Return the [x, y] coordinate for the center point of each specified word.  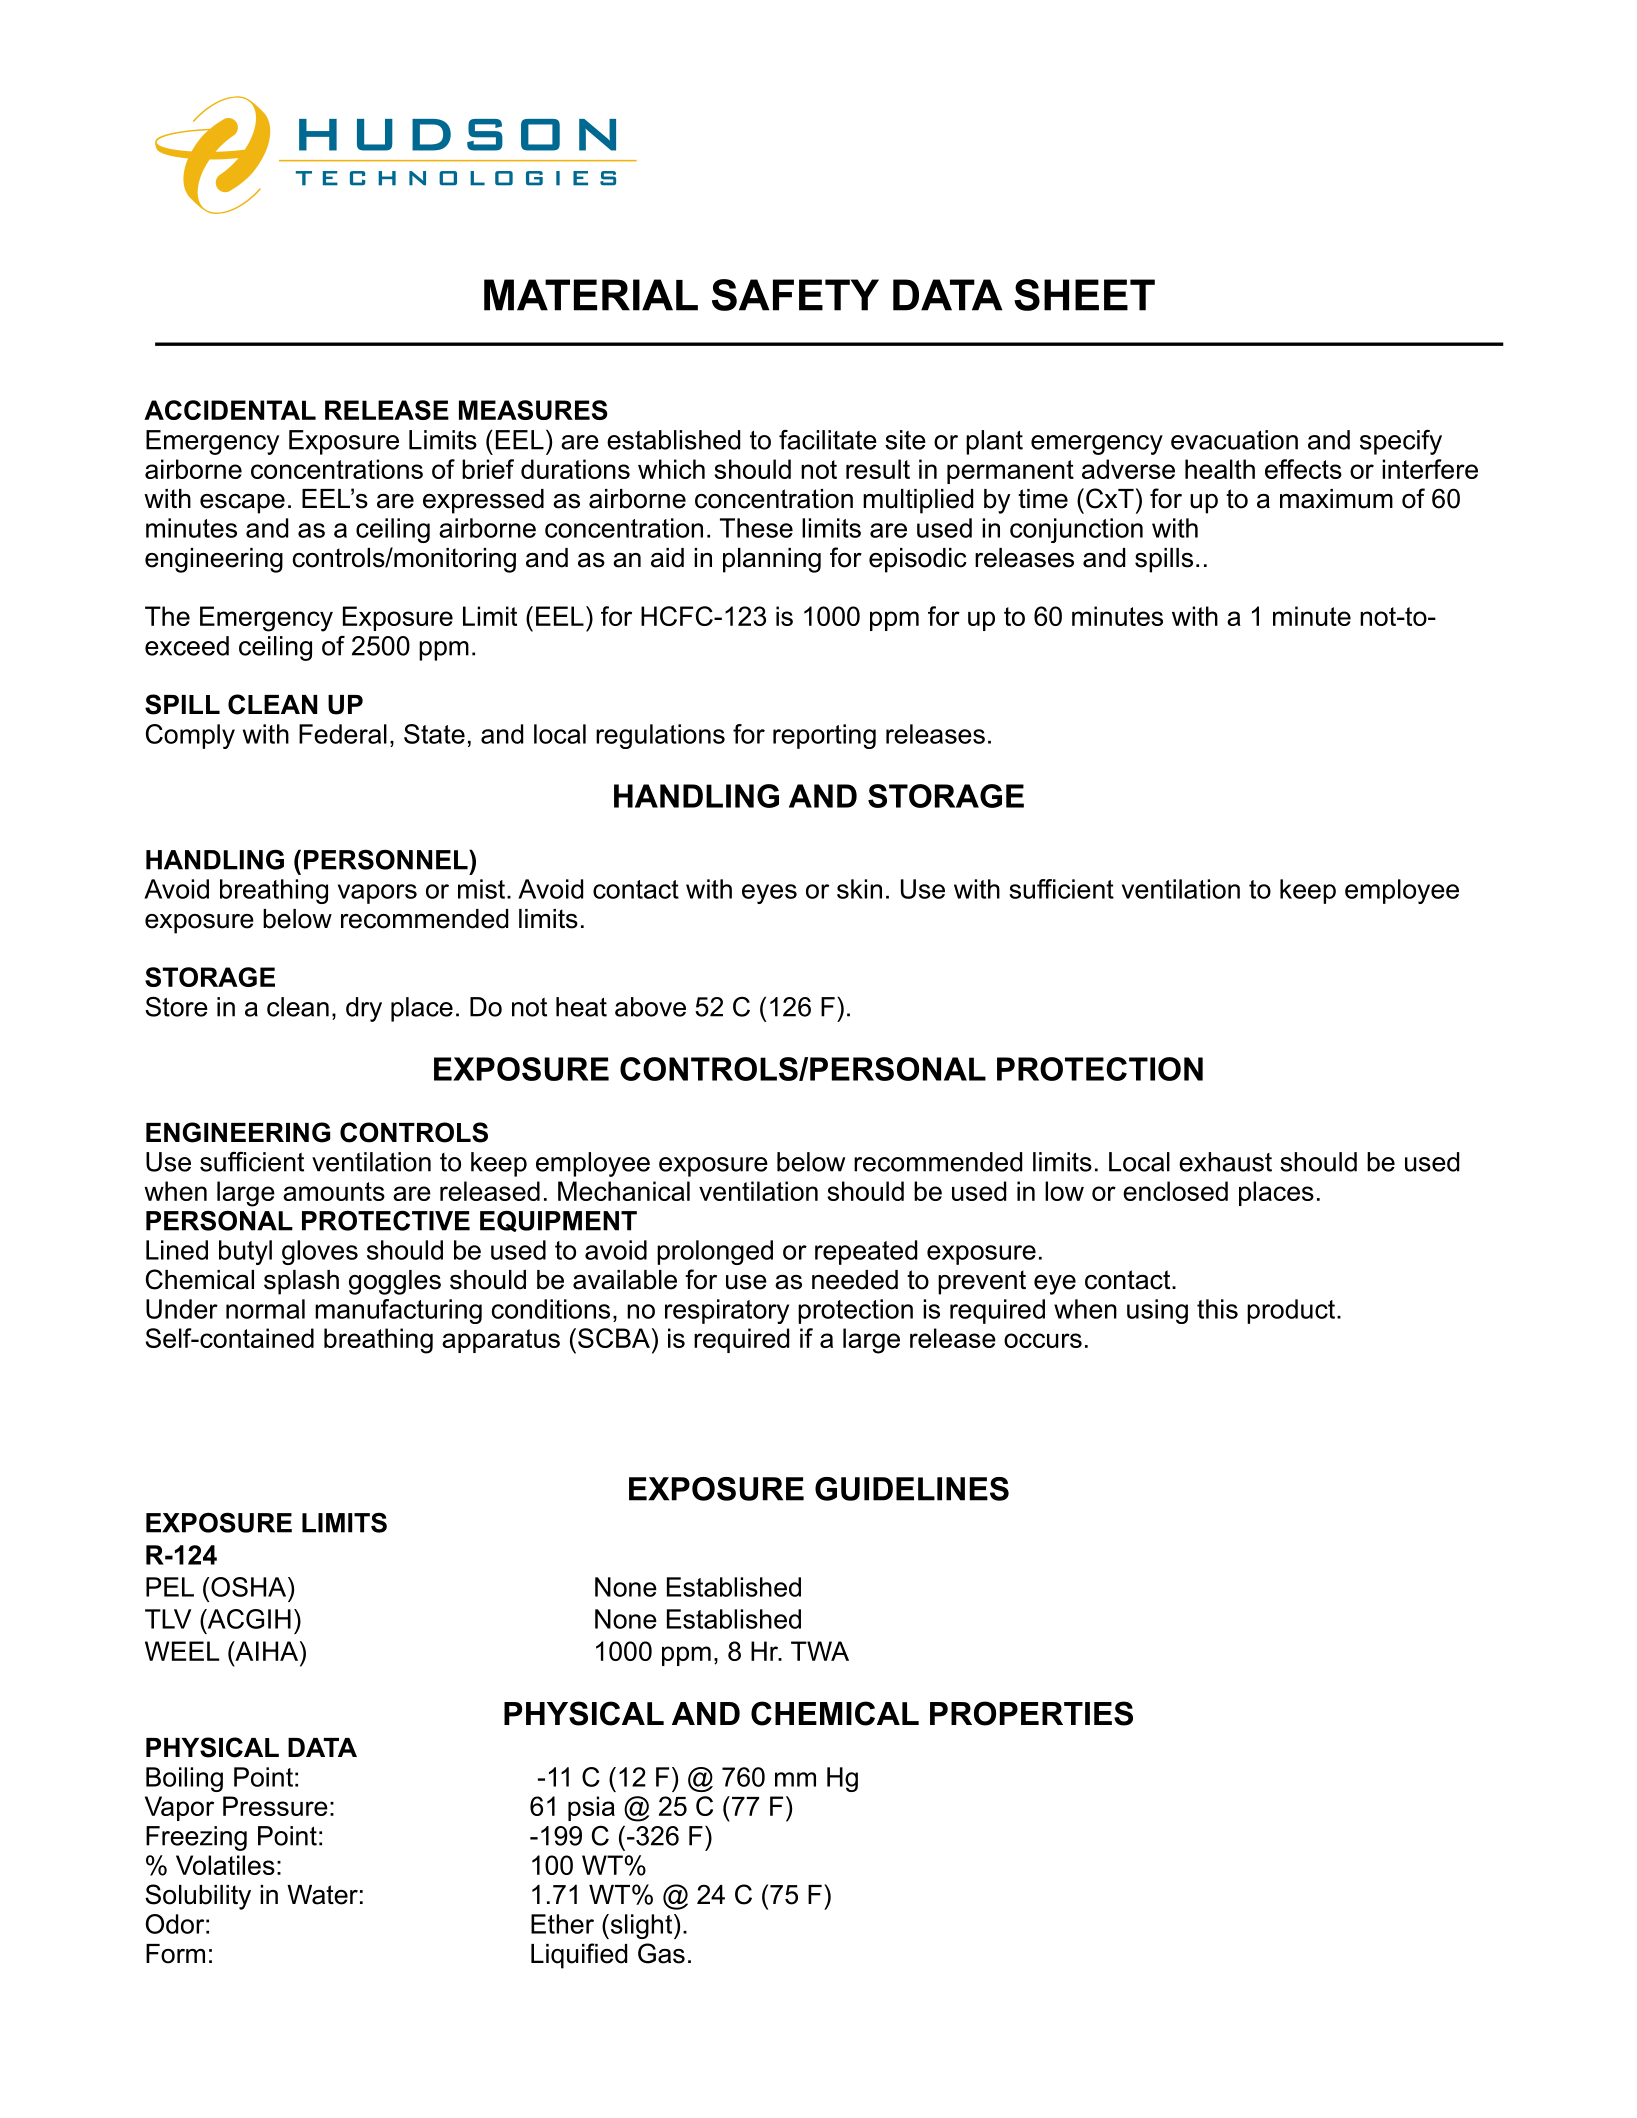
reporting [824, 736]
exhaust [1225, 1162]
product [1292, 1311]
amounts [334, 1191]
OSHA [250, 1587]
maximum [1336, 499]
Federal [343, 734]
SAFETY [795, 295]
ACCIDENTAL [230, 410]
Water [322, 1895]
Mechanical [624, 1191]
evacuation [1234, 440]
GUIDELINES [912, 1489]
